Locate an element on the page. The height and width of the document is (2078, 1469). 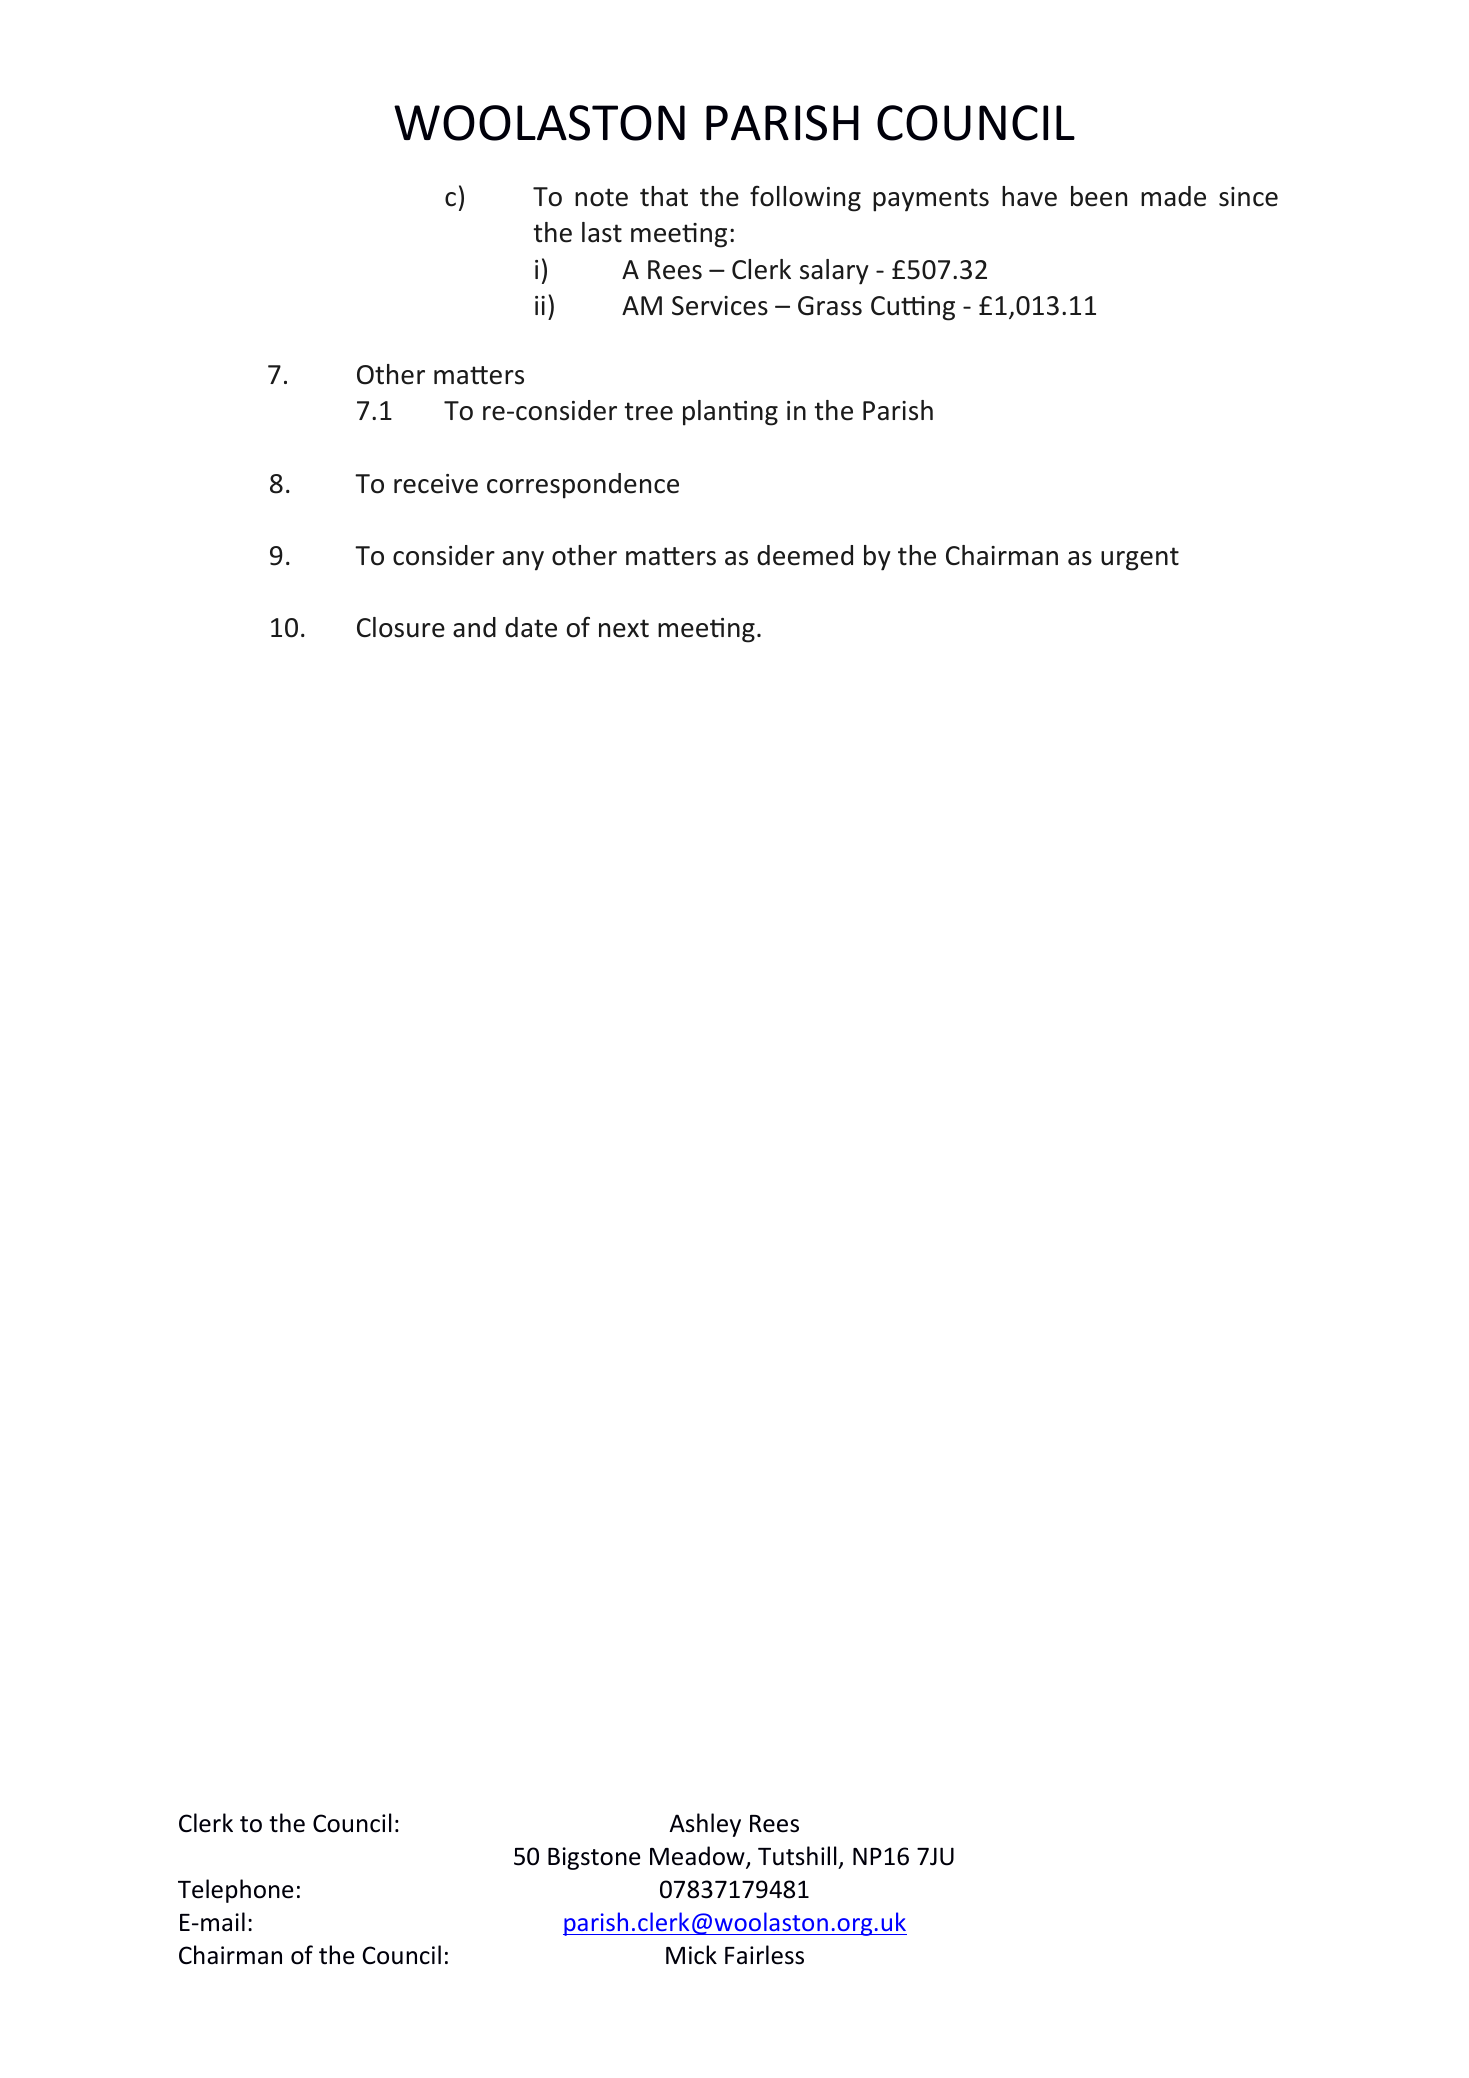
deemed is located at coordinates (805, 555).
